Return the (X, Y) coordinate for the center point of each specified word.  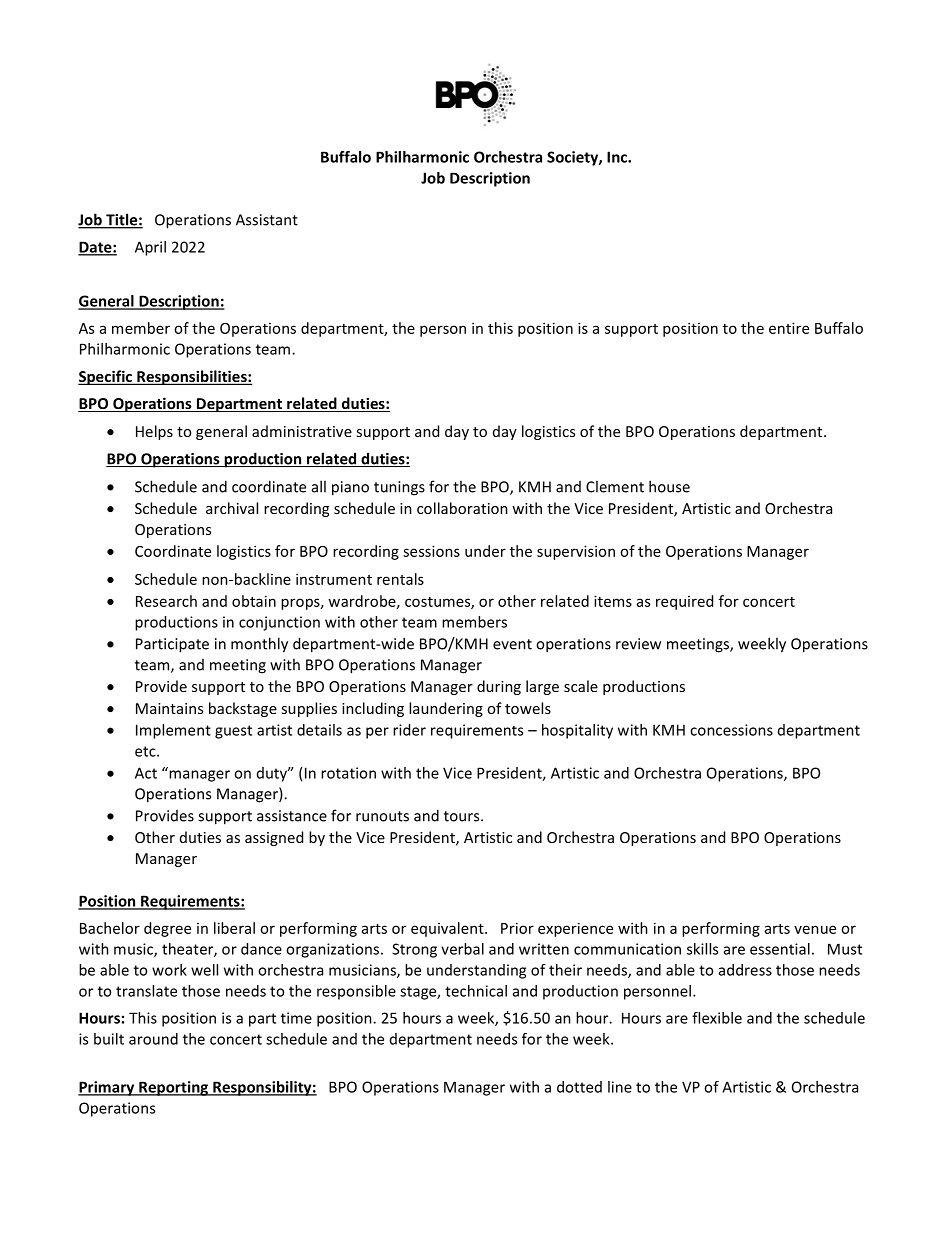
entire (789, 328)
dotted (579, 1087)
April (150, 248)
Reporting (173, 1088)
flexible (717, 1018)
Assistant (267, 220)
